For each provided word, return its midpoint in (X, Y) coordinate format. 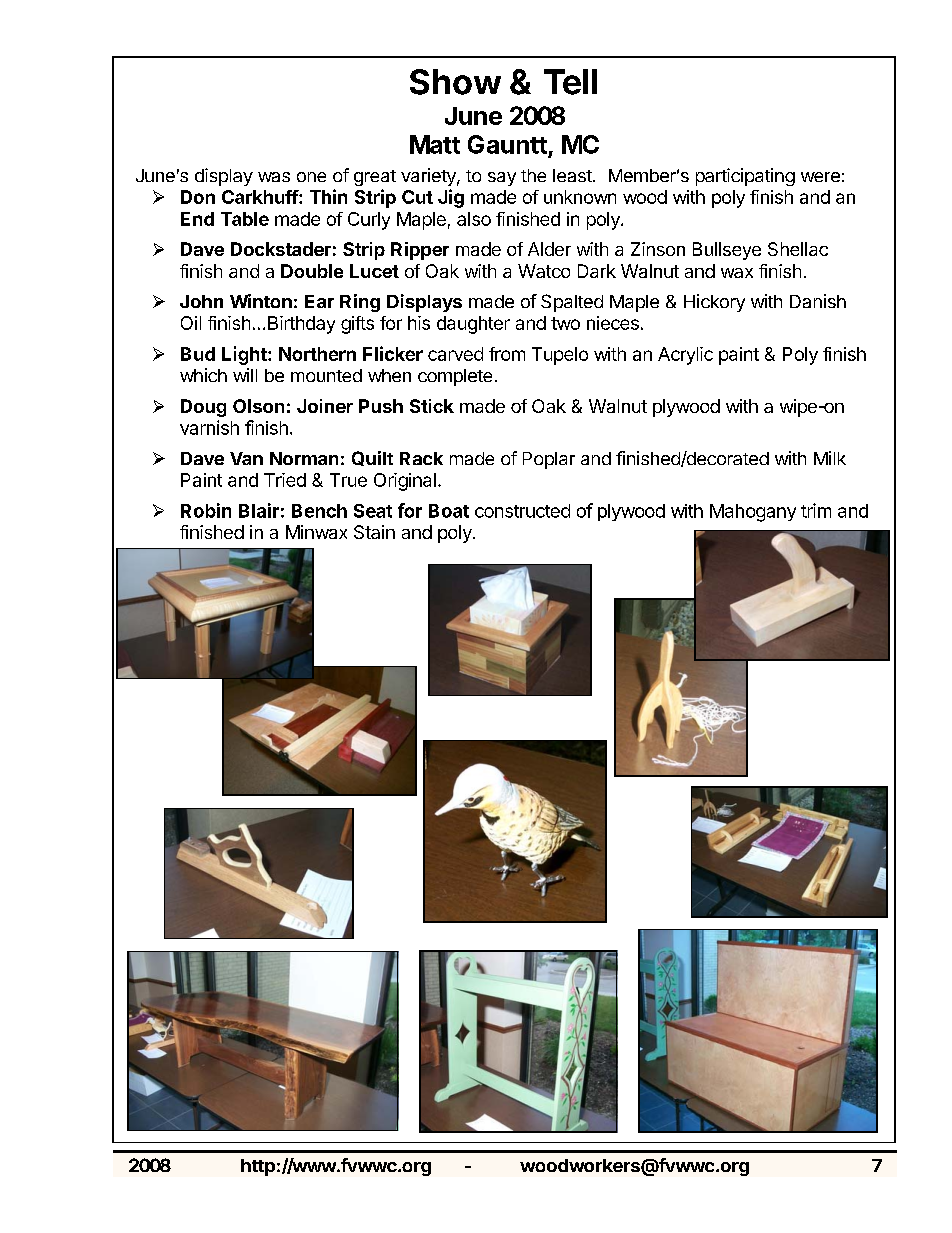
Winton (261, 301)
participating (745, 177)
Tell (570, 82)
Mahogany (753, 513)
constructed (522, 511)
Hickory (714, 303)
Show (455, 82)
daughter (473, 325)
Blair (259, 510)
